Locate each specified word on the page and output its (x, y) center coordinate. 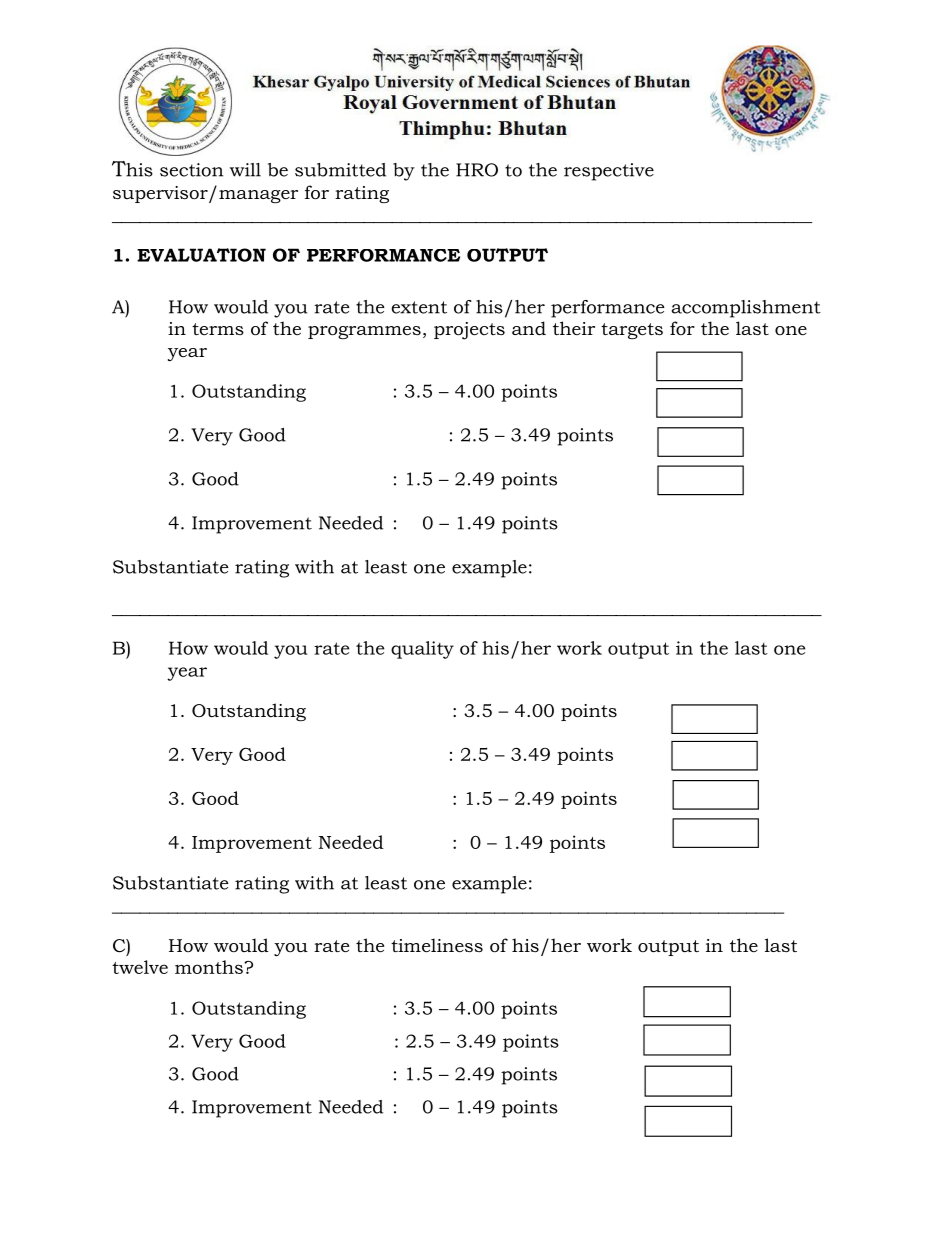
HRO (477, 170)
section (191, 170)
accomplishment (746, 309)
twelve (140, 967)
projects (469, 331)
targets (632, 331)
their (574, 328)
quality (422, 650)
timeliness (437, 945)
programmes (364, 332)
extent (419, 307)
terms (218, 329)
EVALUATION (201, 255)
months (210, 967)
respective (609, 172)
